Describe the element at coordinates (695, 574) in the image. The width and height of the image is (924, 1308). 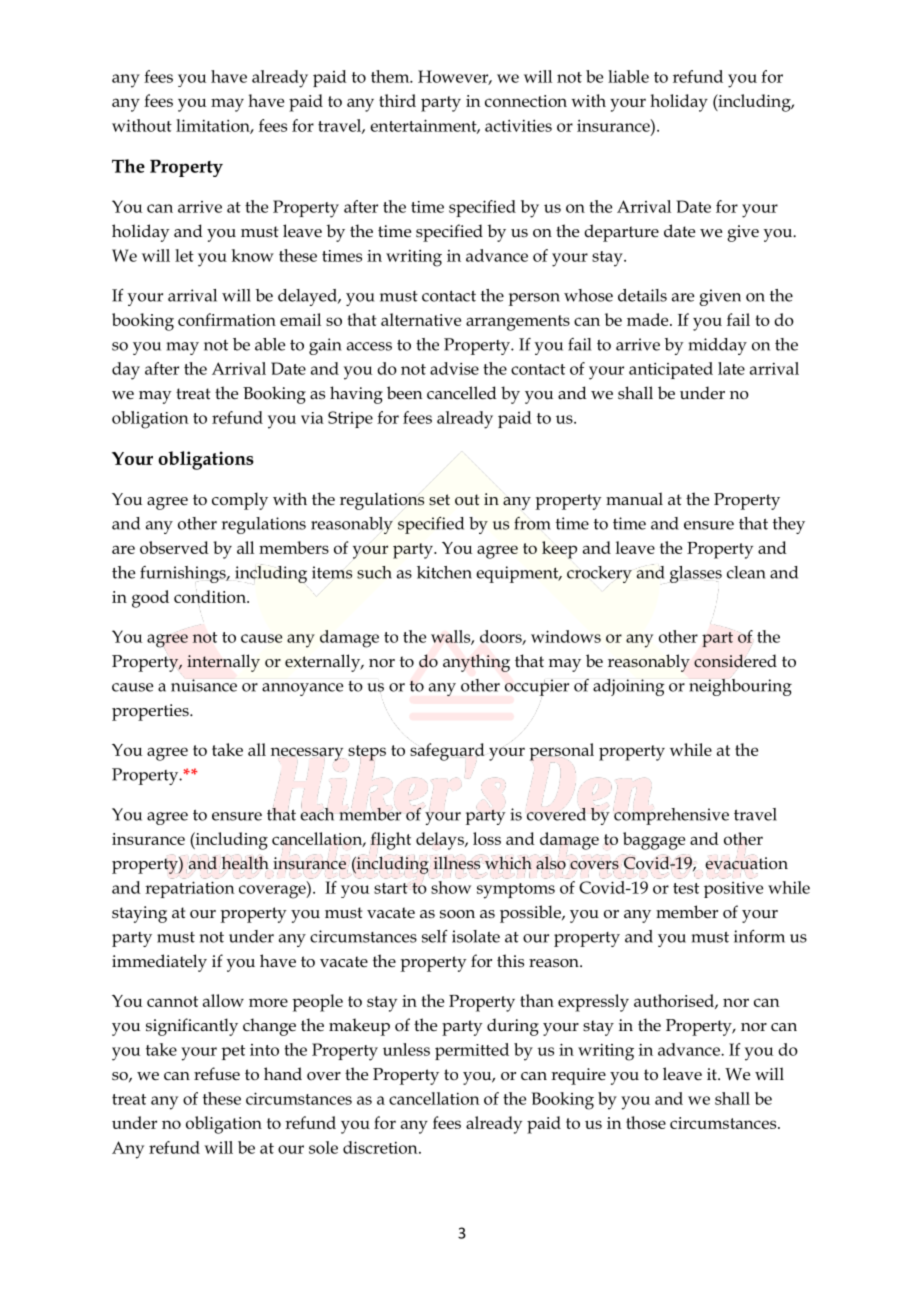
I see `glasses` at that location.
